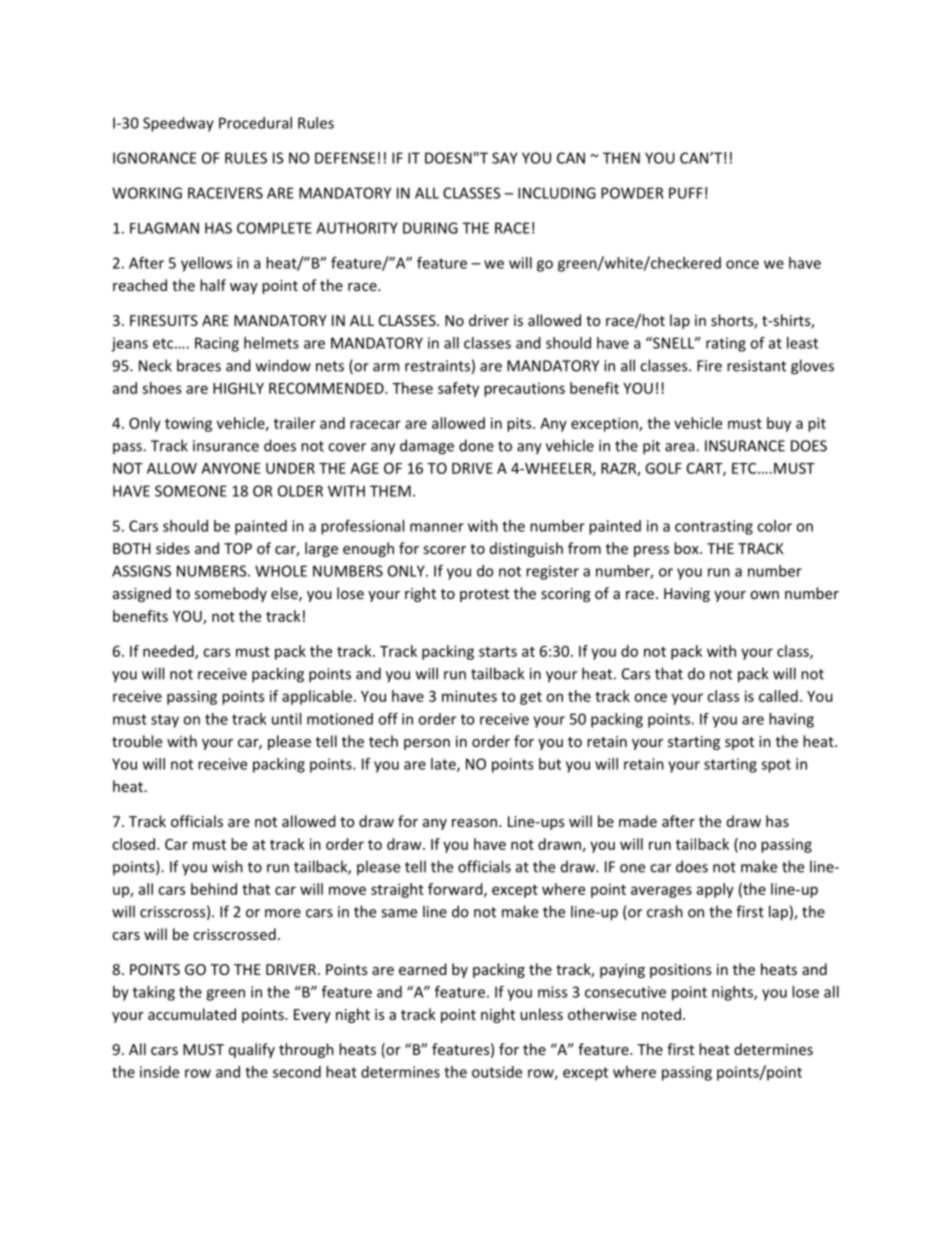  Describe the element at coordinates (458, 389) in the image. I see `safety` at that location.
